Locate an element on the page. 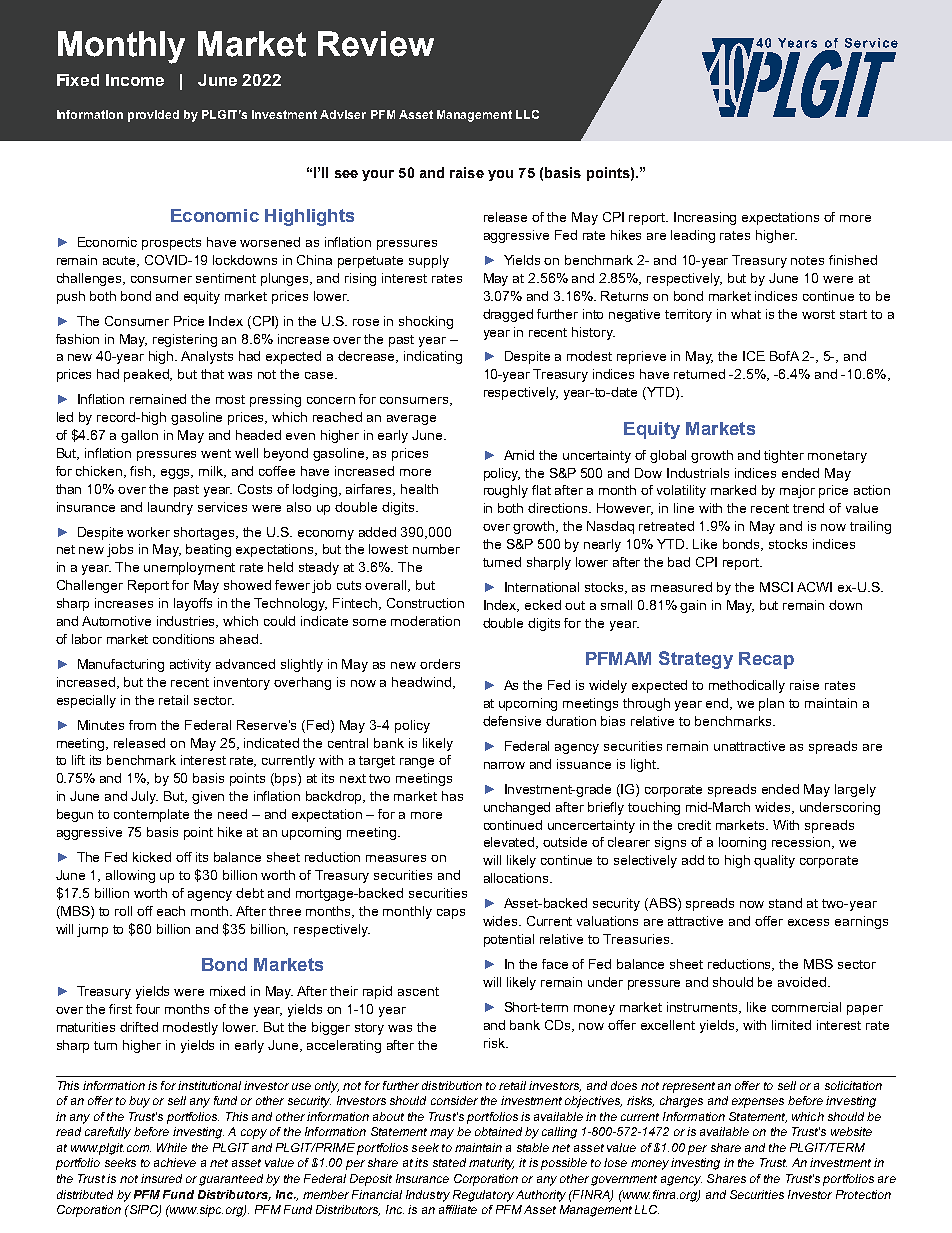 The image size is (952, 1233). indicating is located at coordinates (433, 357).
